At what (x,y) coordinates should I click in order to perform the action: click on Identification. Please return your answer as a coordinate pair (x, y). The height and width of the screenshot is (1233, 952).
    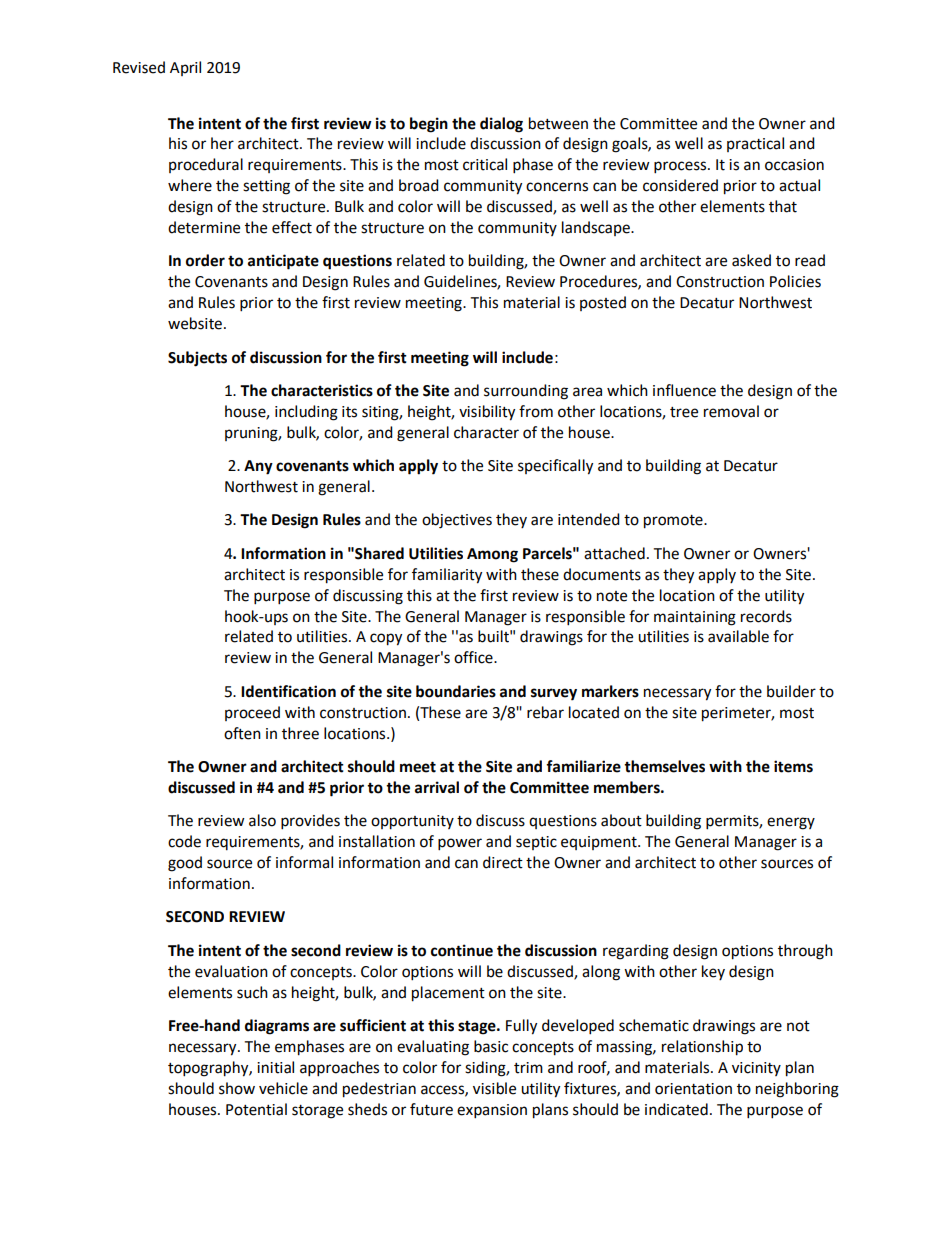
    Looking at the image, I should click on (288, 691).
